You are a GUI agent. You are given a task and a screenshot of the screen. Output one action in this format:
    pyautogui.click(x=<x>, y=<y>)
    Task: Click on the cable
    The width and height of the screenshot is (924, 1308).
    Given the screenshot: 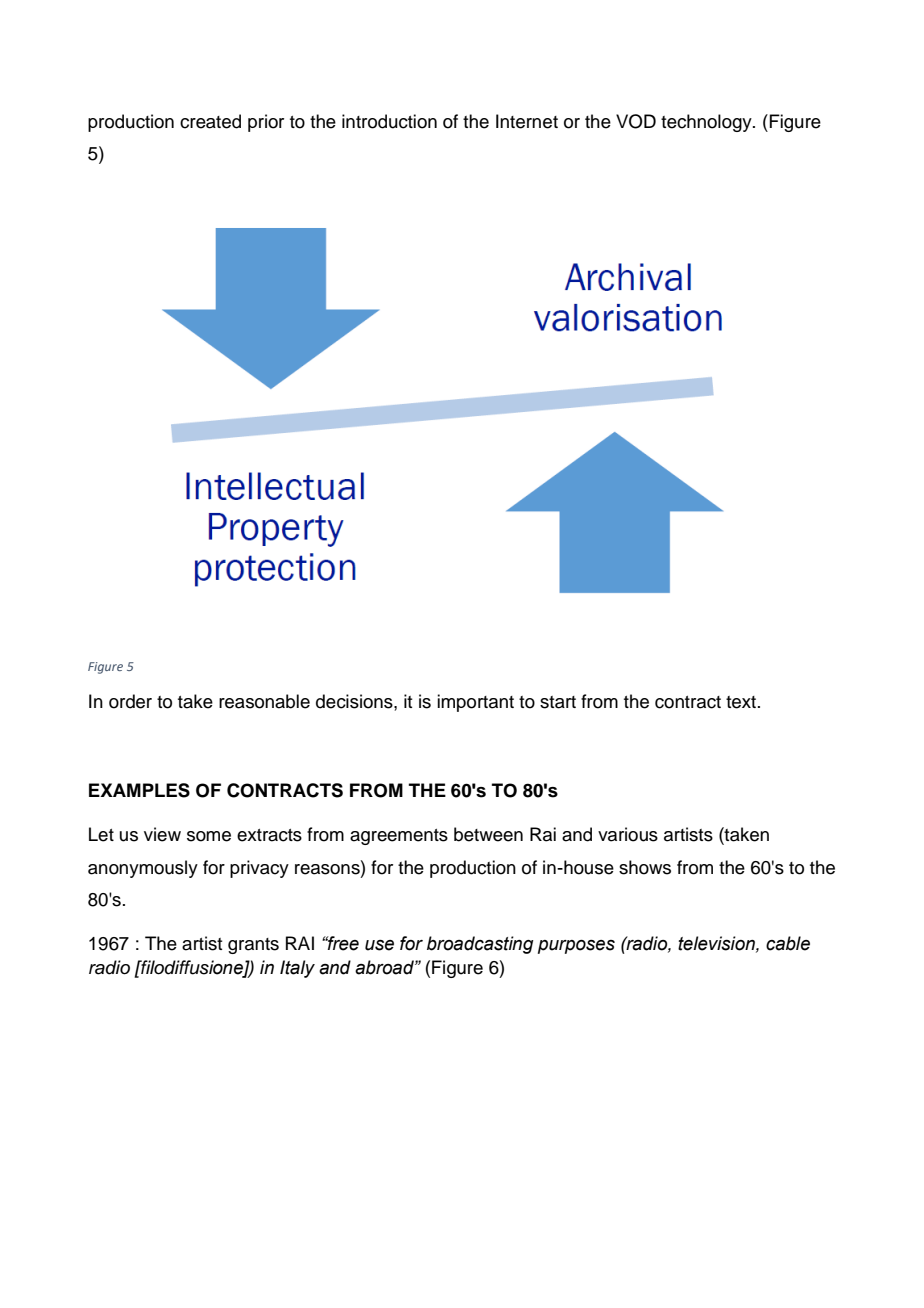 What is the action you would take?
    pyautogui.click(x=788, y=943)
